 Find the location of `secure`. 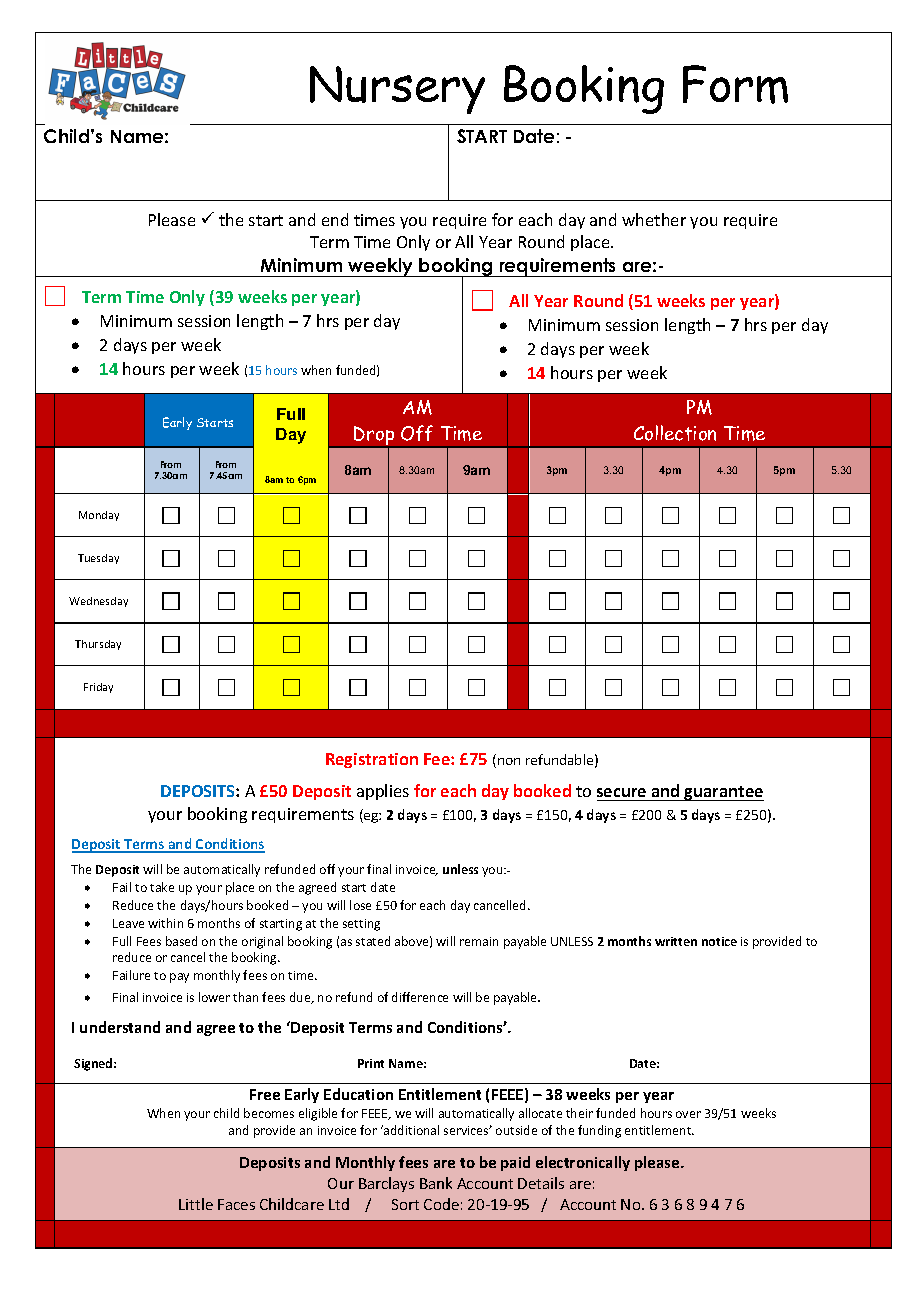

secure is located at coordinates (621, 792).
